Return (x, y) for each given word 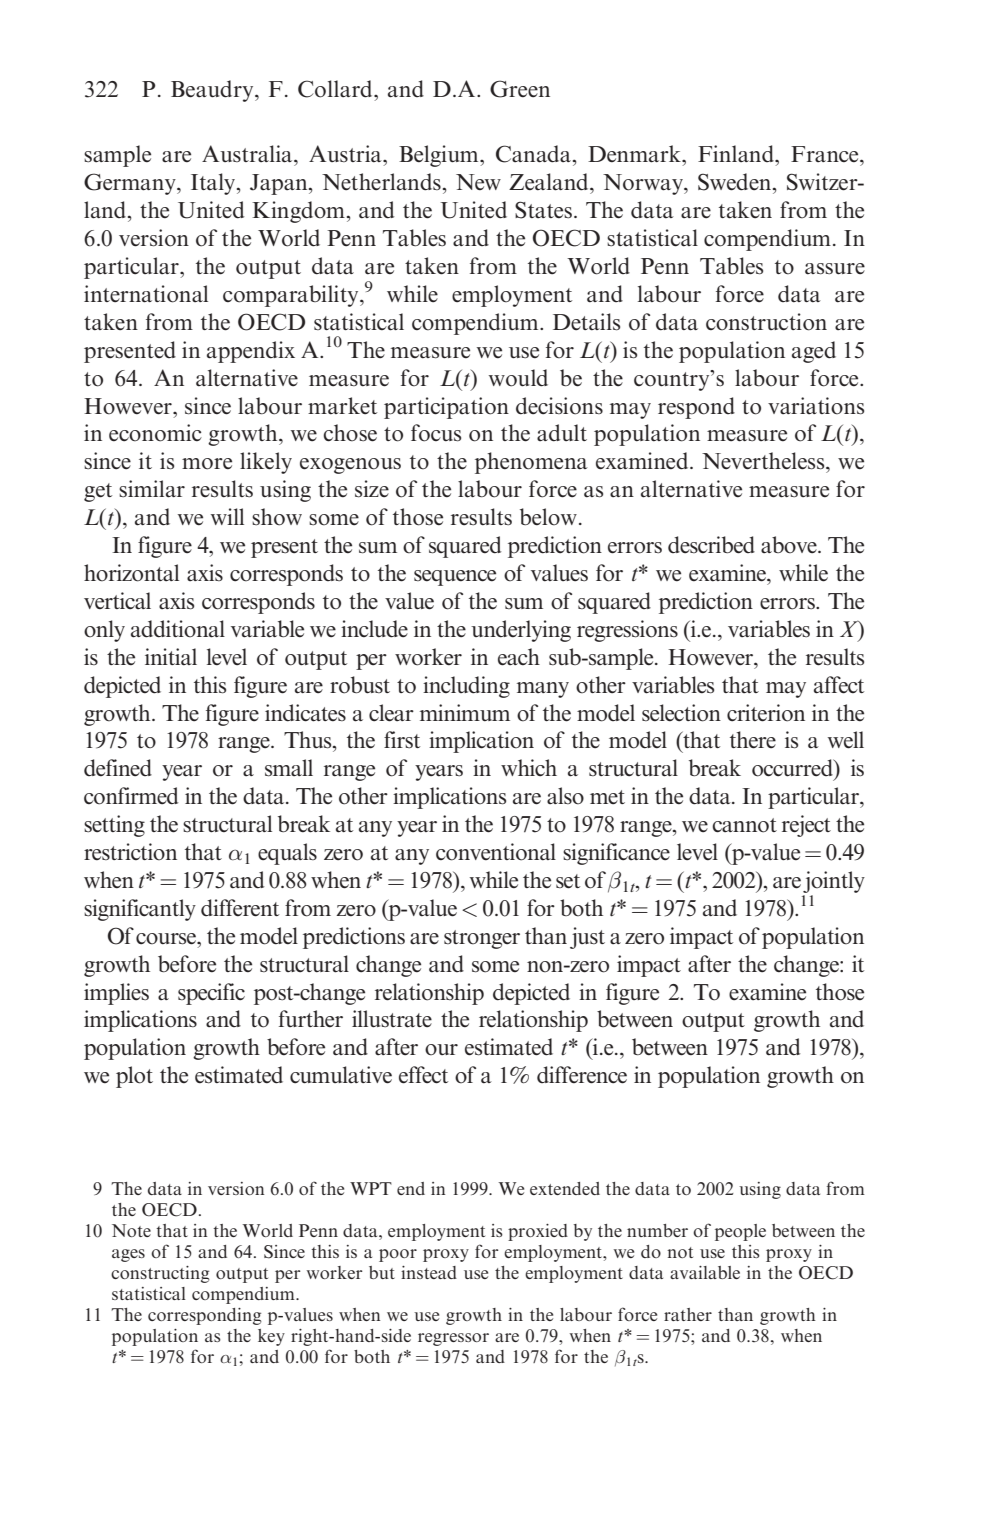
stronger (482, 939)
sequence (455, 578)
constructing (160, 1274)
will (227, 516)
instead (429, 1272)
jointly (834, 882)
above (790, 545)
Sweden (736, 182)
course (167, 939)
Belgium (440, 156)
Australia (248, 154)
